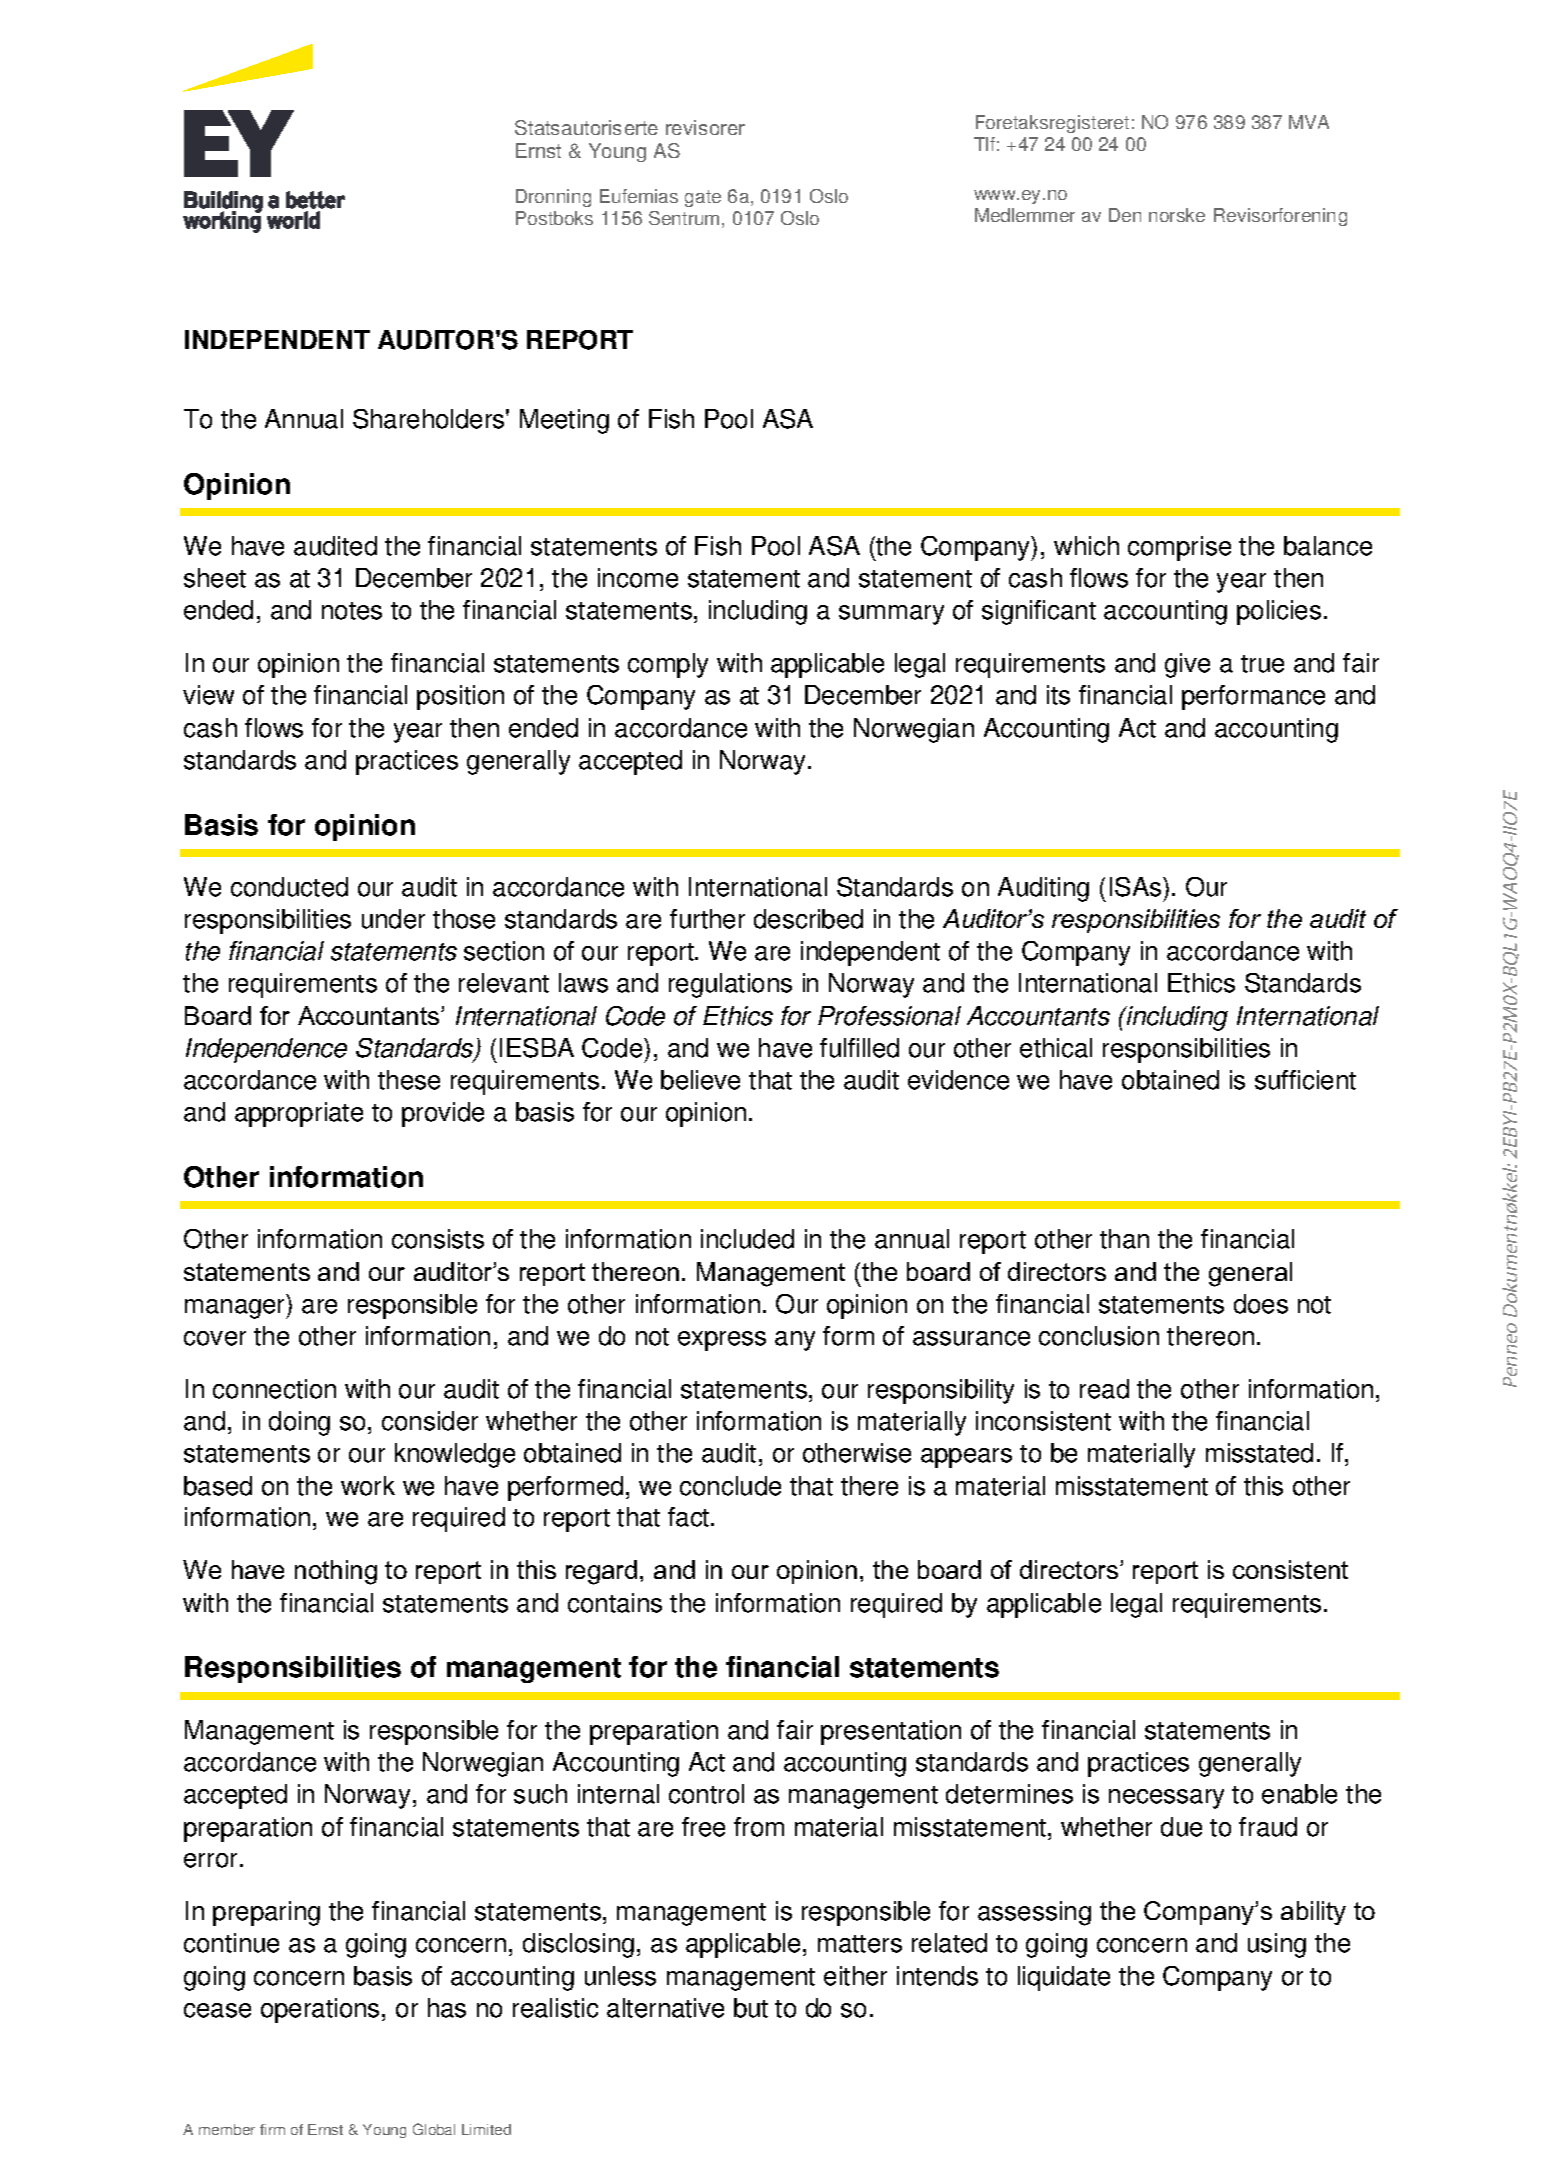  Describe the element at coordinates (808, 919) in the screenshot. I see `described` at that location.
